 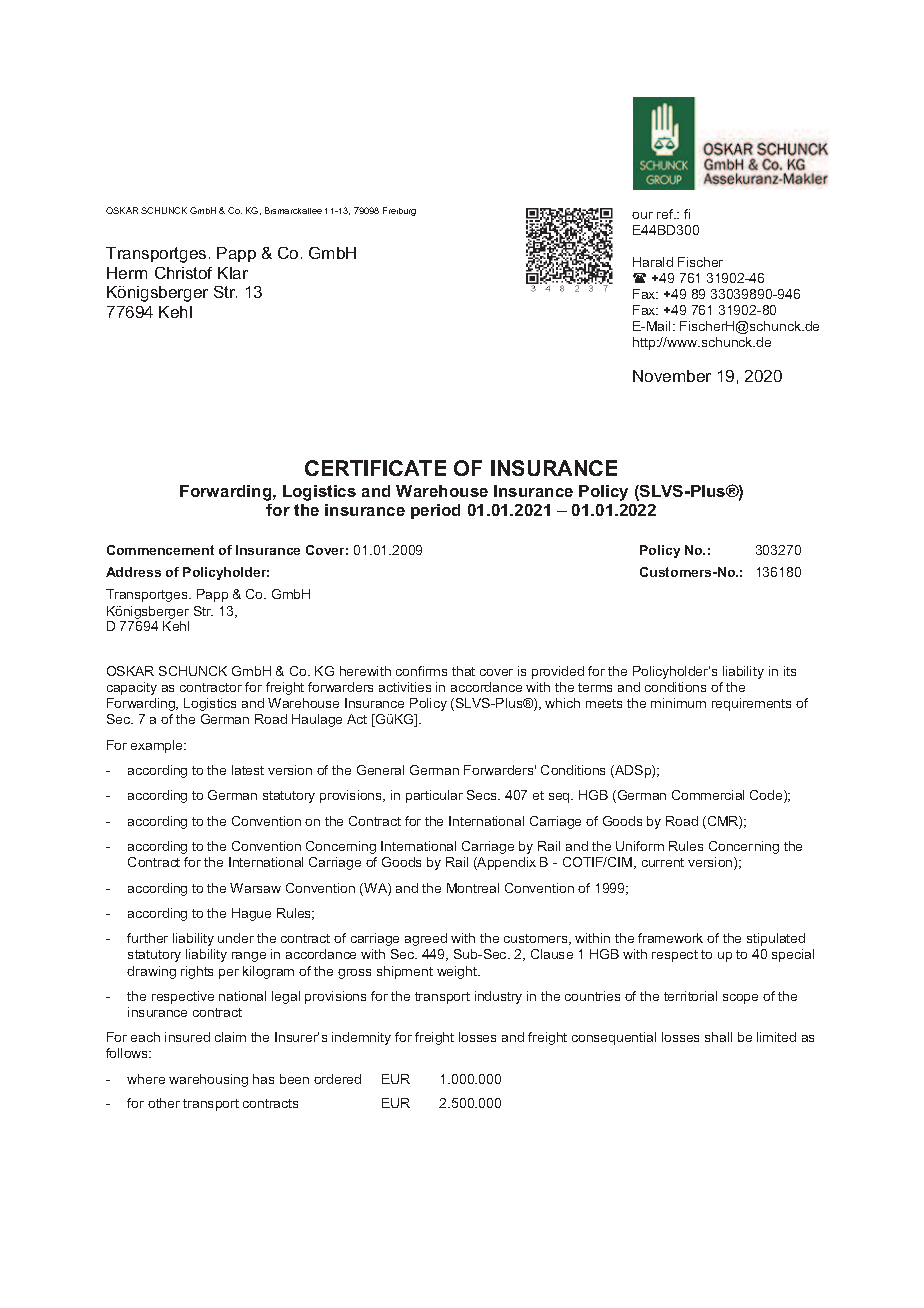 I want to click on CERTIFICATE, so click(x=375, y=468).
